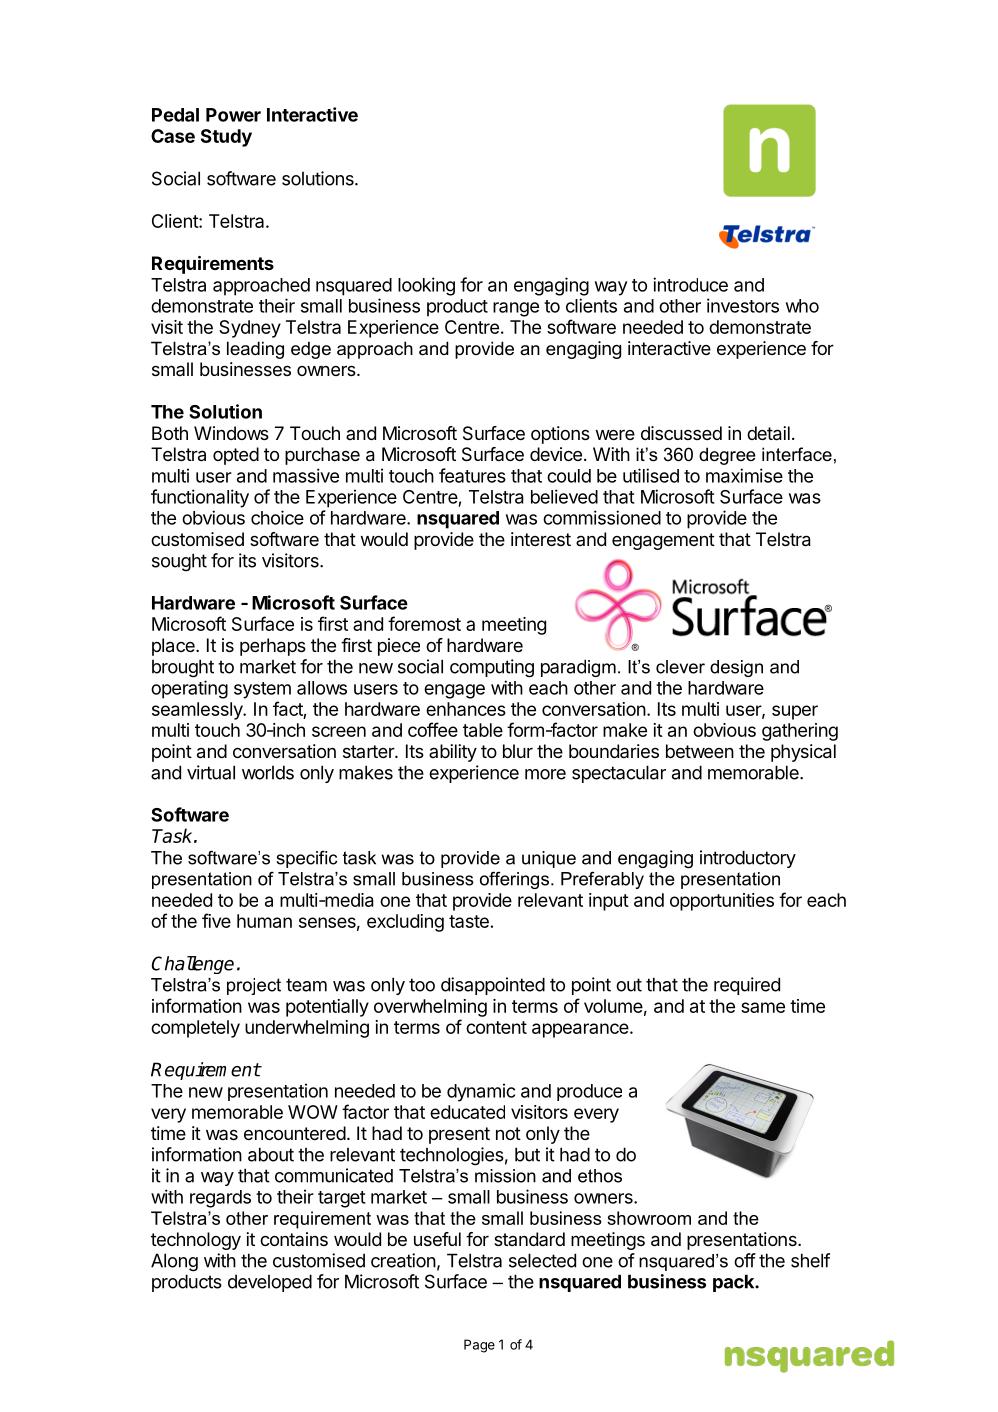  Describe the element at coordinates (469, 921) in the document. I see `taste` at that location.
